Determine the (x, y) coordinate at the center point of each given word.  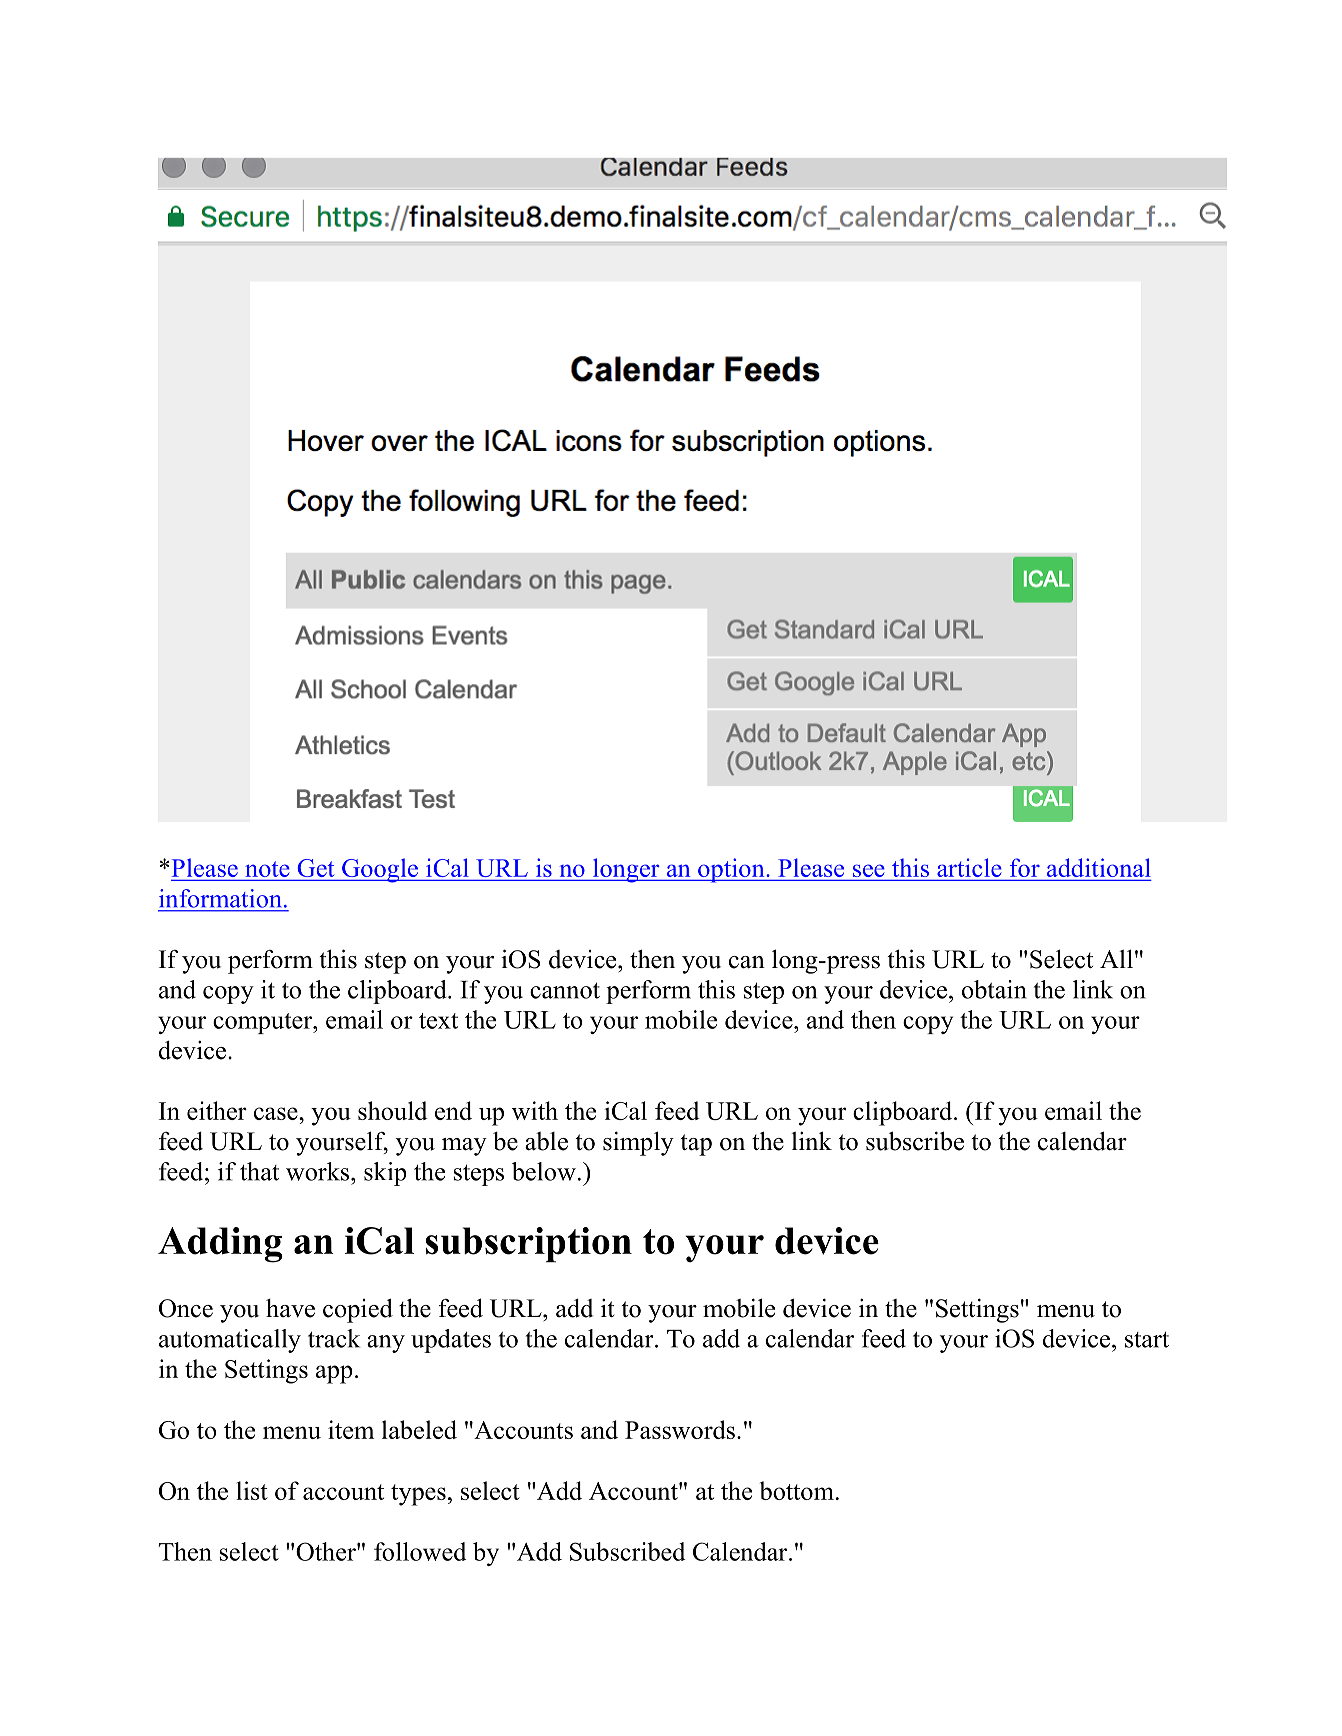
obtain (994, 989)
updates (451, 1341)
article (969, 869)
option (731, 870)
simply (638, 1143)
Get (316, 869)
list (252, 1490)
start (1147, 1340)
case (277, 1113)
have (290, 1308)
